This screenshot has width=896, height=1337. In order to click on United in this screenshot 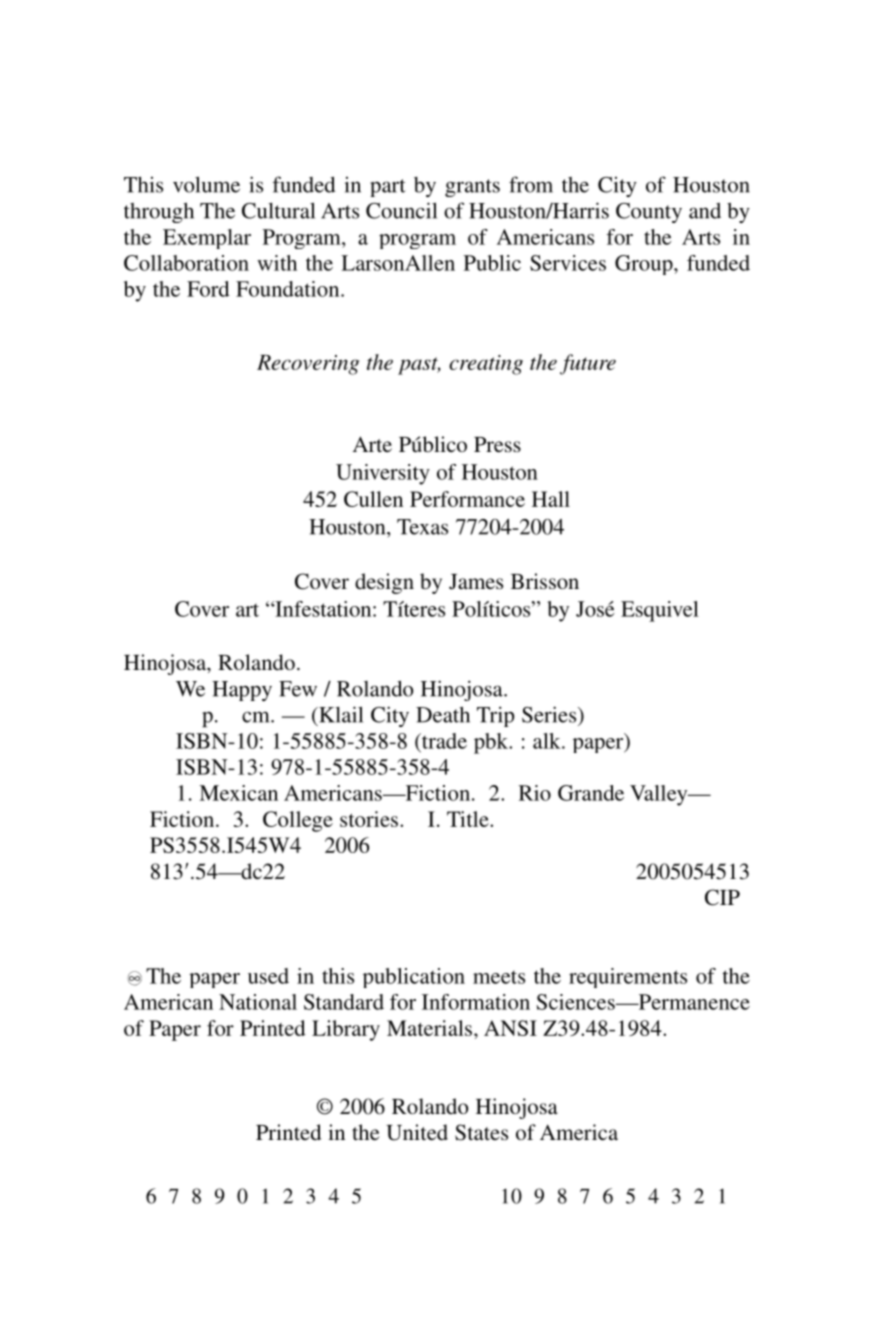, I will do `click(417, 1132)`.
